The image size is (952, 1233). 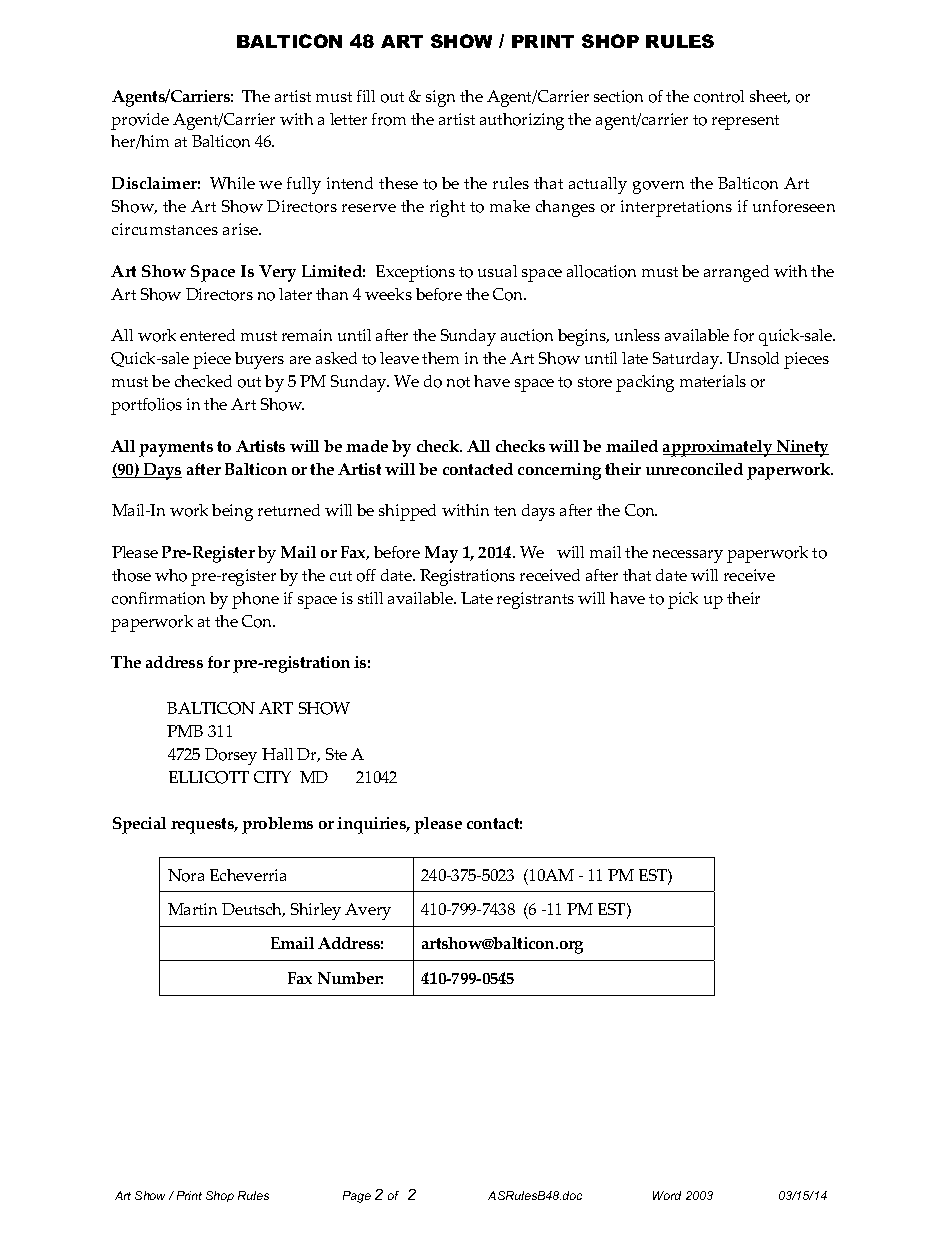 What do you see at coordinates (350, 978) in the screenshot?
I see `Number` at bounding box center [350, 978].
